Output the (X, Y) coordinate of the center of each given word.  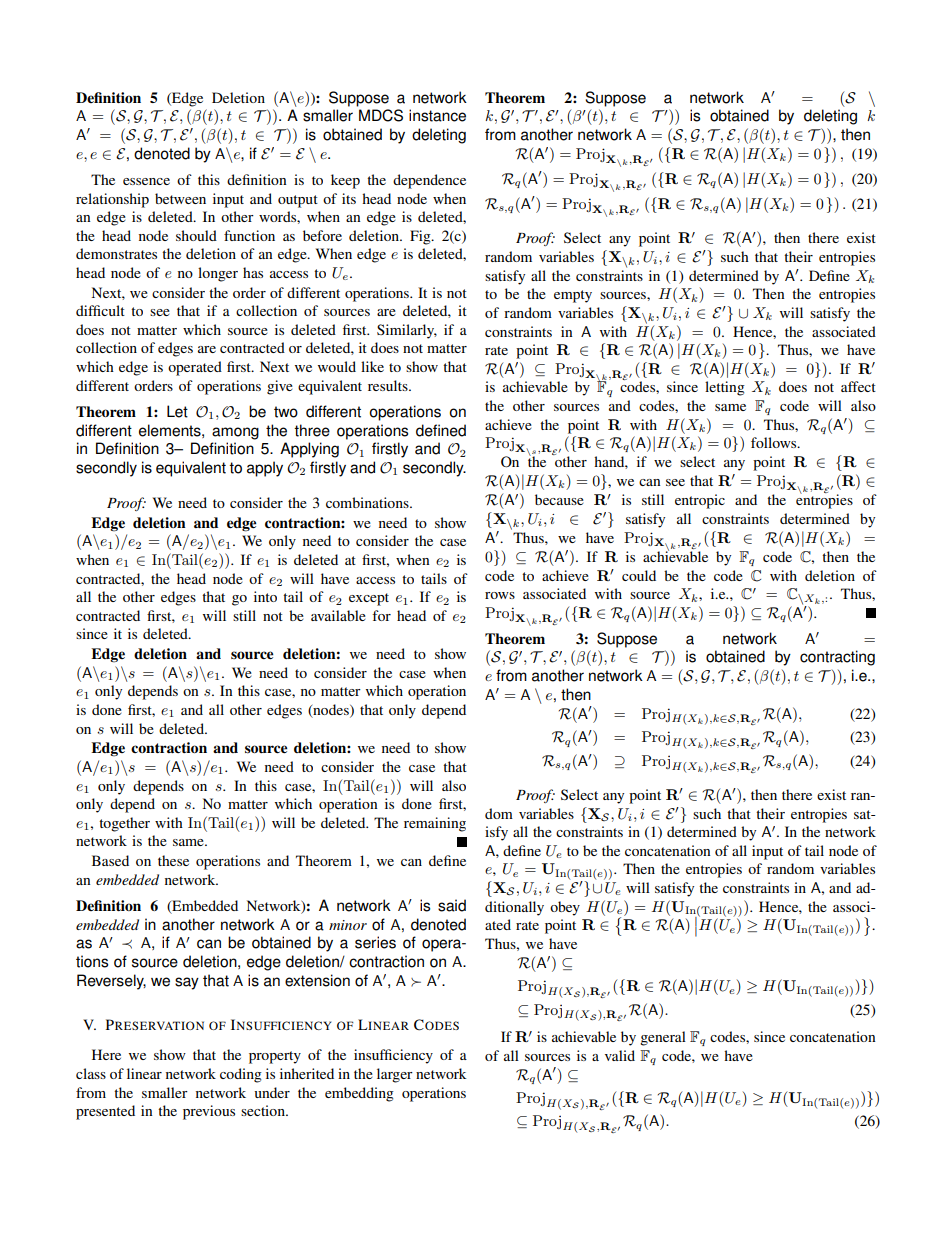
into (265, 596)
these (173, 860)
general (663, 1038)
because (559, 499)
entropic (700, 501)
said (452, 905)
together (124, 824)
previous (209, 1112)
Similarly (407, 331)
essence (146, 181)
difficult (100, 310)
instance (437, 115)
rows (500, 595)
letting (725, 388)
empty (573, 296)
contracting (837, 658)
